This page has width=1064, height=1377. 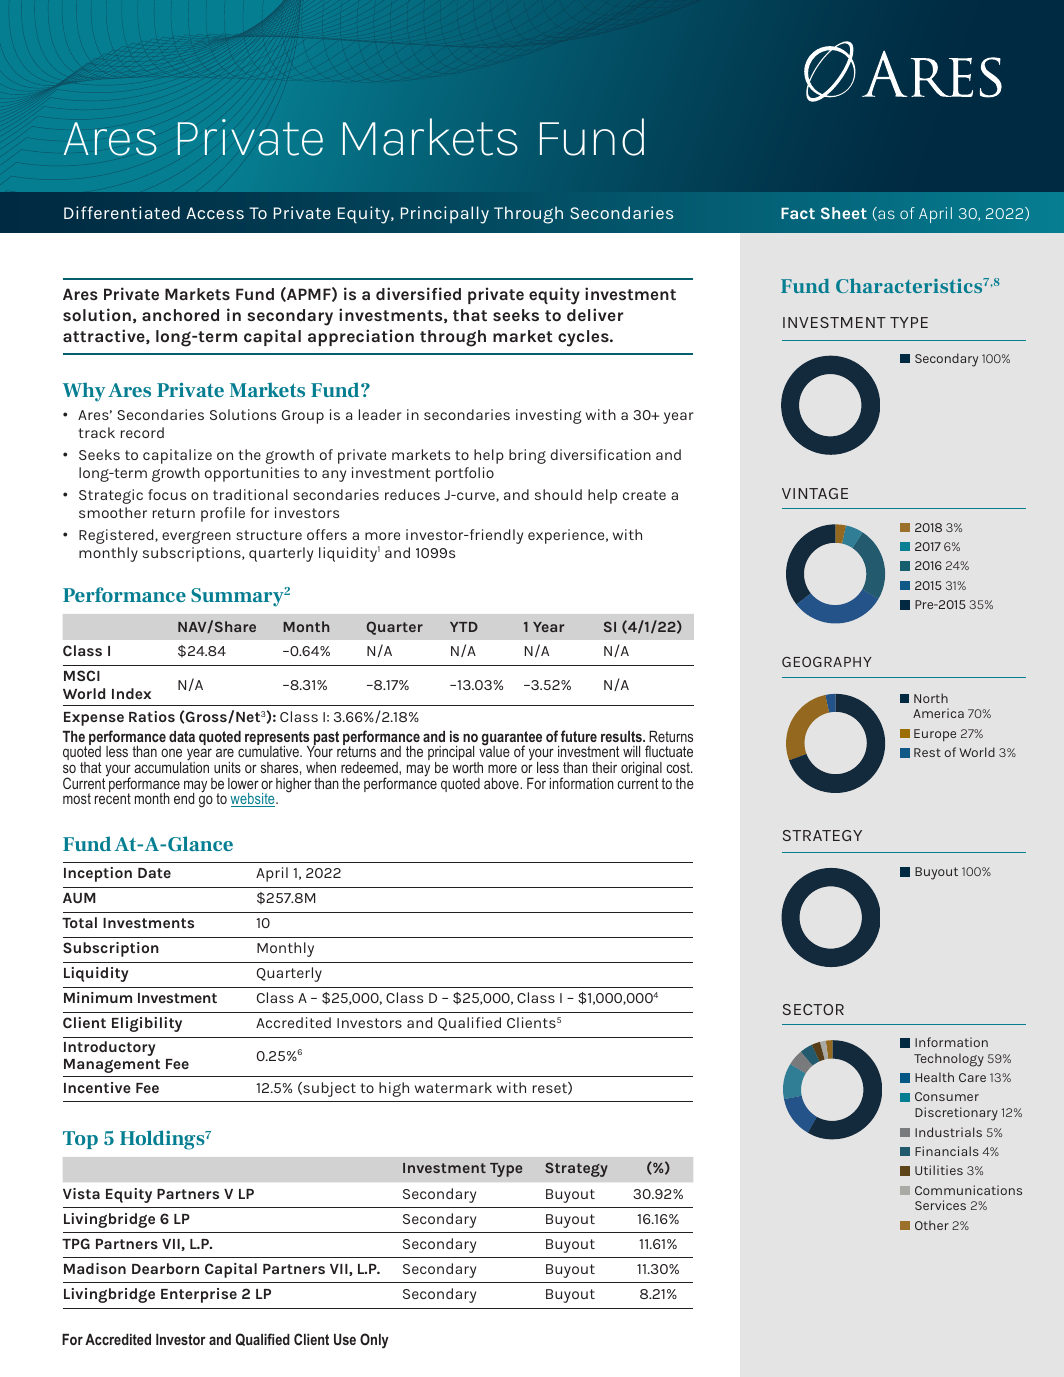 I want to click on SECTOR, so click(x=813, y=1009).
